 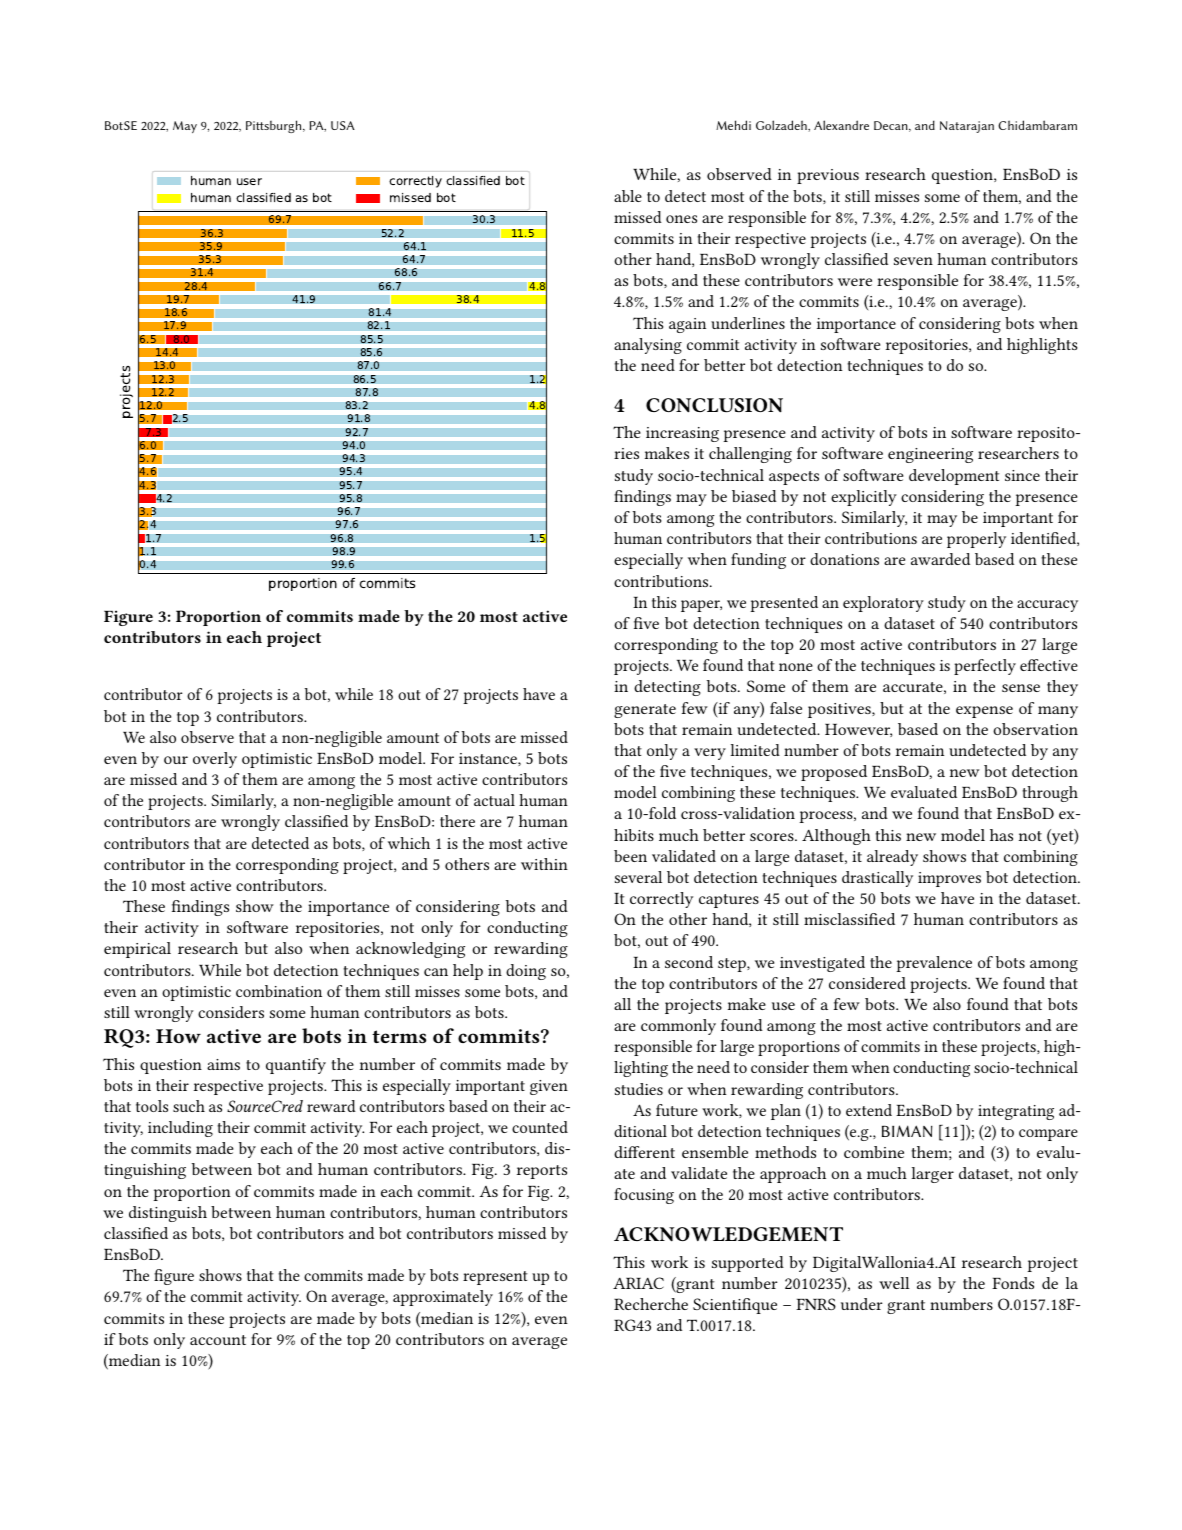 What do you see at coordinates (495, 1278) in the screenshot?
I see `represent` at bounding box center [495, 1278].
